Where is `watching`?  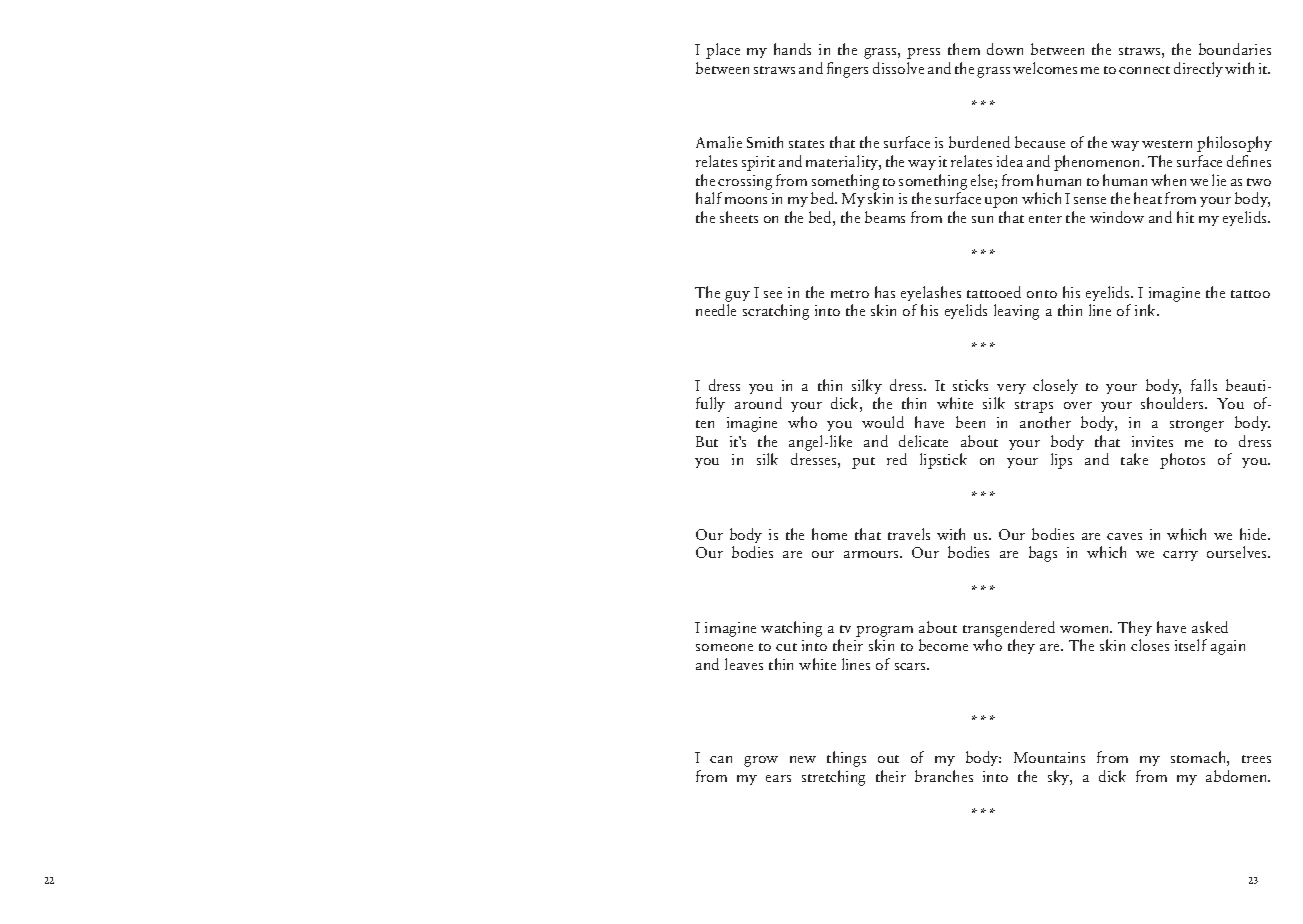
watching is located at coordinates (791, 629).
